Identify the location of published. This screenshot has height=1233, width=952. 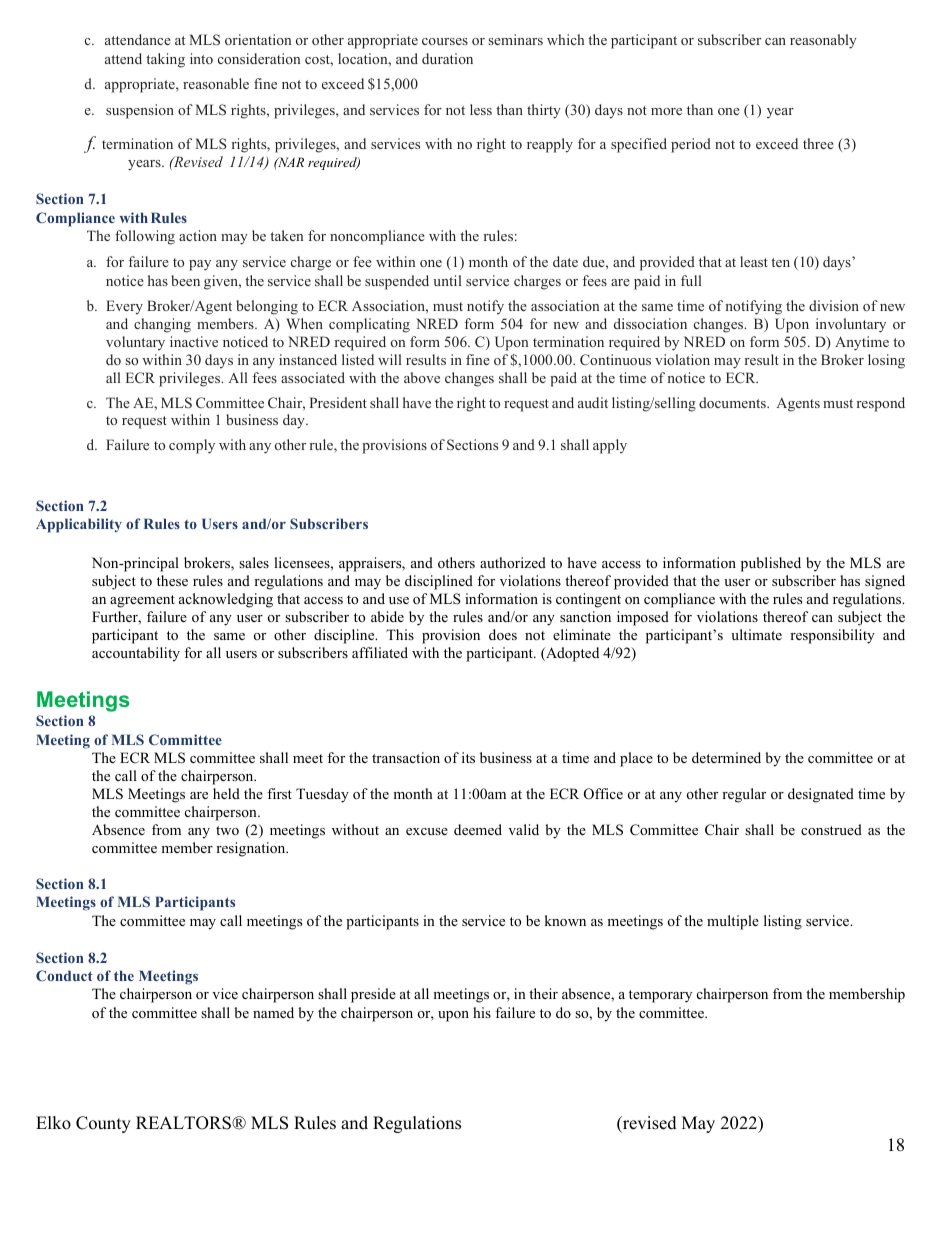
(771, 564).
